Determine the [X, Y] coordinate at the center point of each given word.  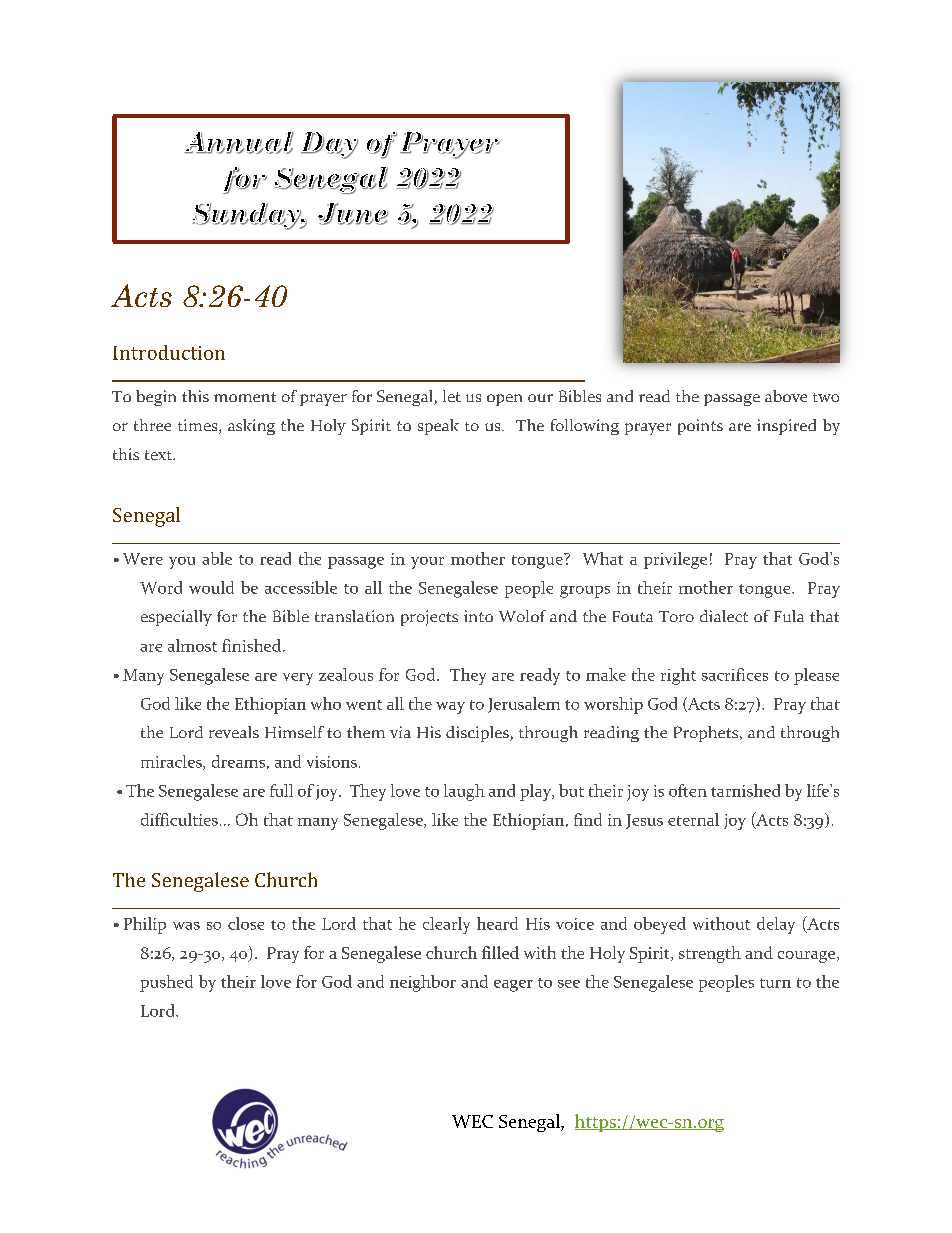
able [217, 558]
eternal [693, 819]
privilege [675, 560]
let [452, 396]
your [427, 563]
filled [500, 952]
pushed [166, 983]
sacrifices [735, 674]
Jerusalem [524, 705]
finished [253, 645]
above [786, 396]
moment [245, 397]
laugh [464, 792]
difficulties [179, 819]
